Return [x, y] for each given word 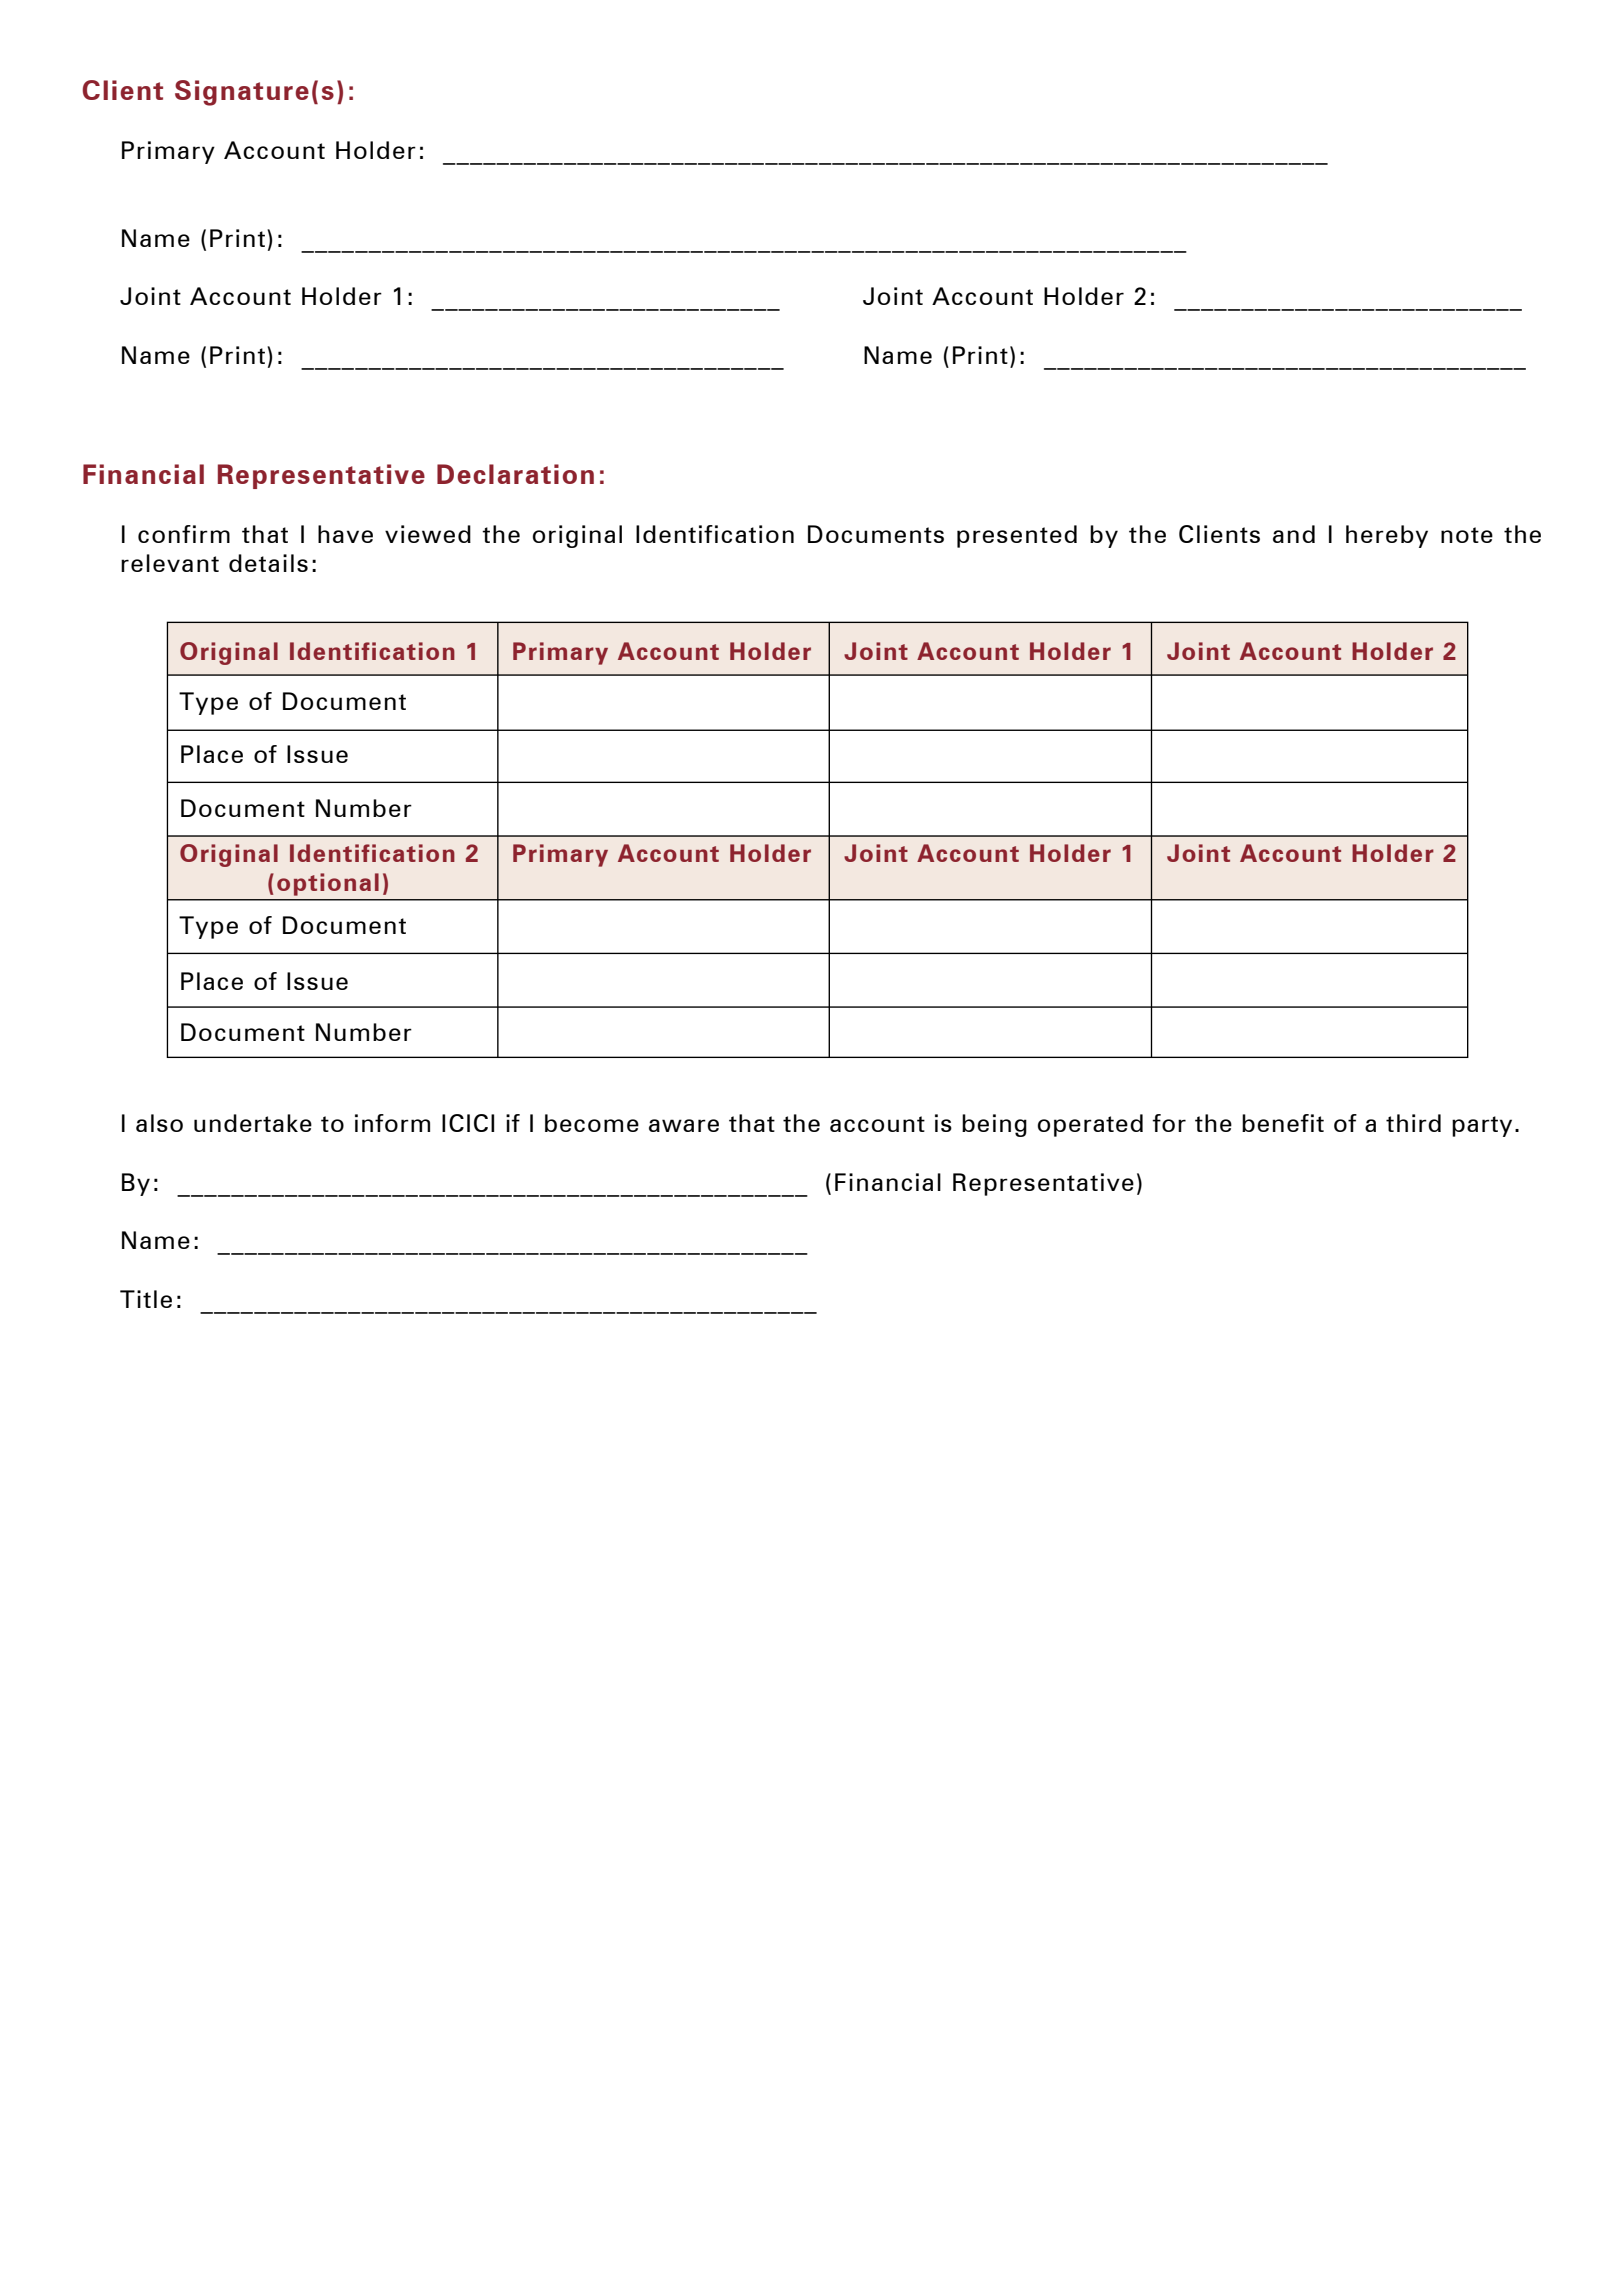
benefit [1283, 1123]
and [1294, 534]
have [345, 534]
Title [146, 1299]
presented [1017, 536]
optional [328, 884]
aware [684, 1125]
